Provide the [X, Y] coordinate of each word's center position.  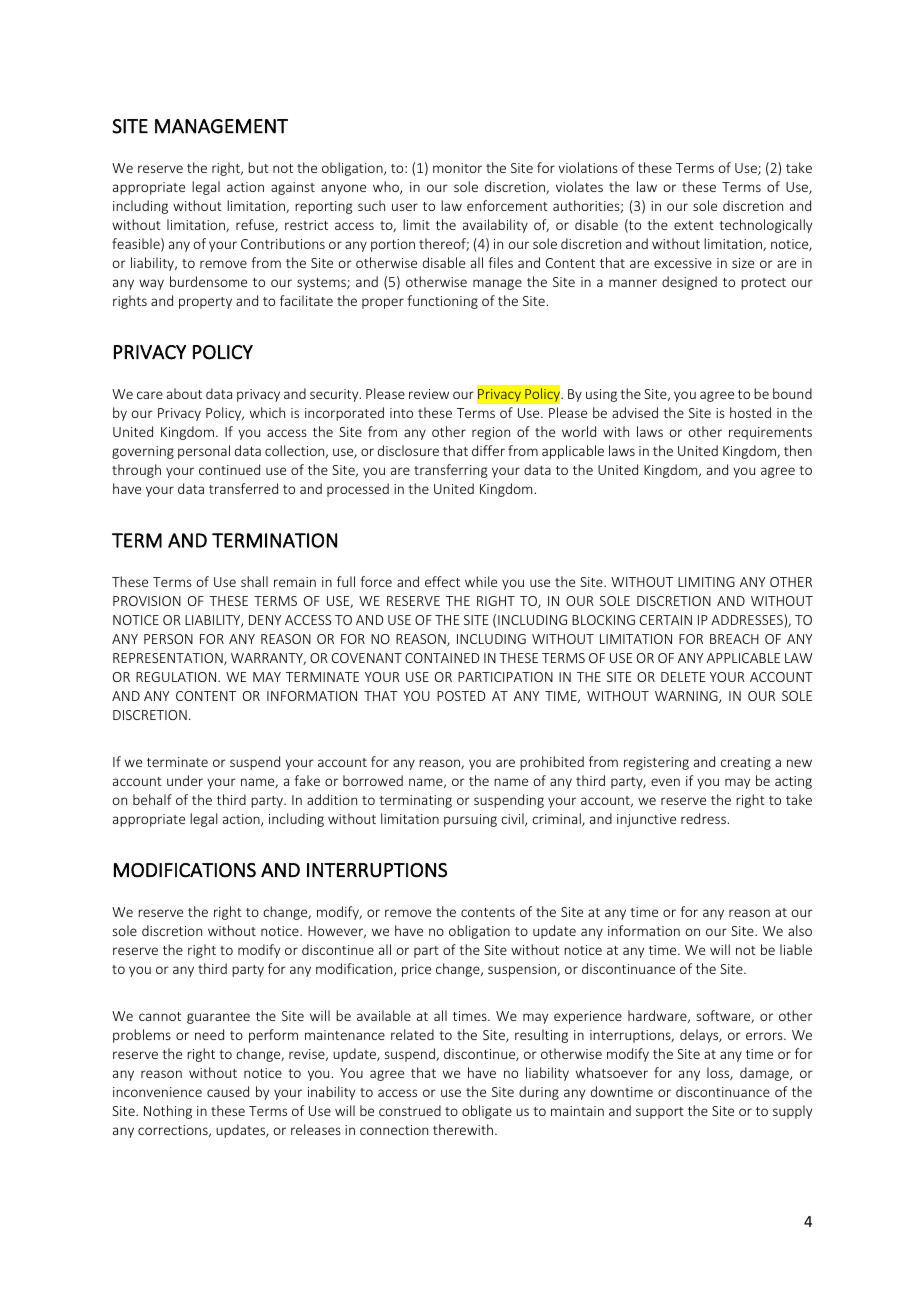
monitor [457, 168]
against [293, 188]
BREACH [734, 639]
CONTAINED [442, 658]
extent [694, 225]
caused [228, 1091]
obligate [487, 1112]
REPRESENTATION [169, 659]
